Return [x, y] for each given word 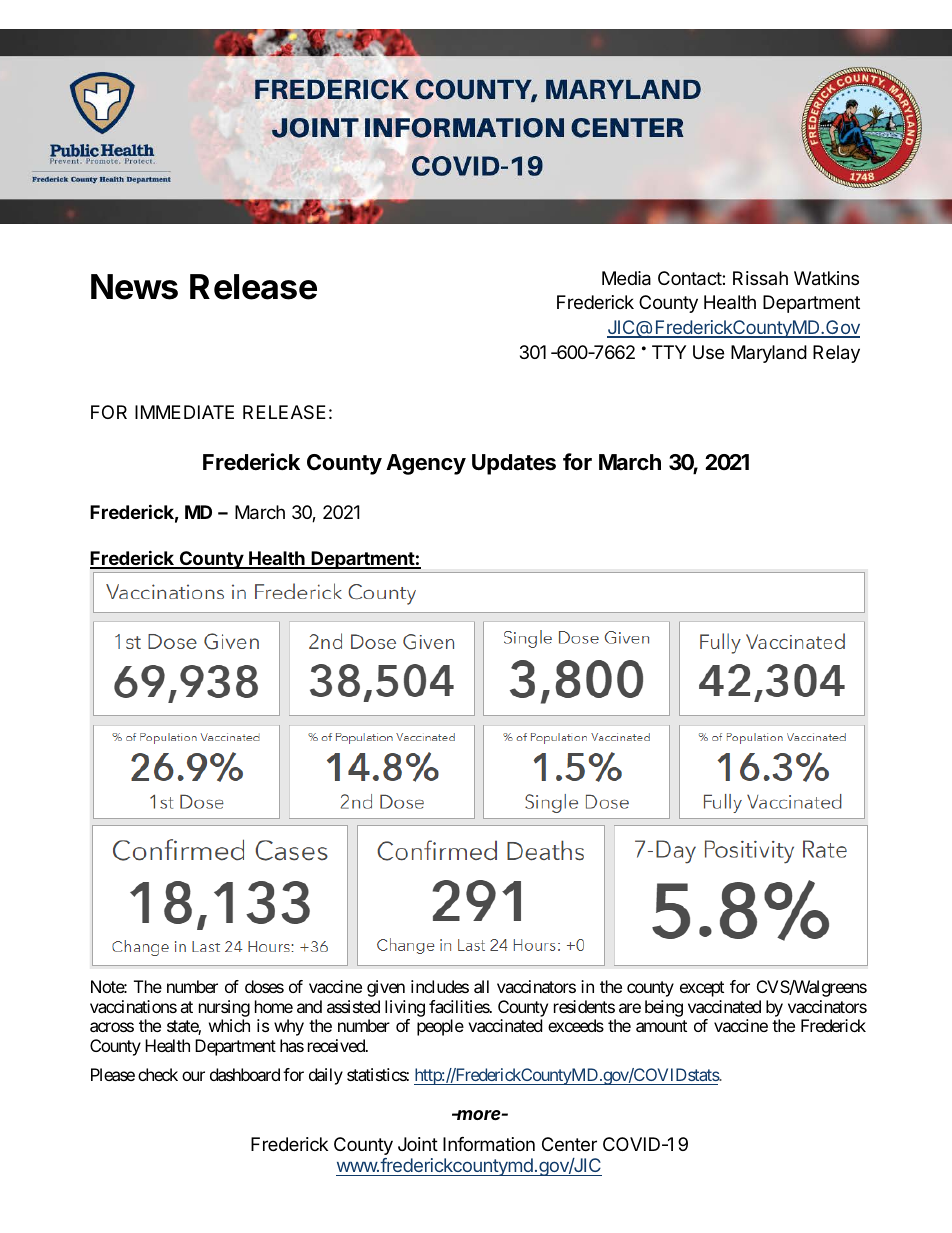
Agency [426, 464]
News [134, 287]
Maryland [769, 354]
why [289, 1027]
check [158, 1074]
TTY [669, 352]
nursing [224, 1008]
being [664, 1008]
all [481, 986]
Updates [514, 464]
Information [489, 1144]
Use [708, 352]
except [702, 989]
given [386, 988]
